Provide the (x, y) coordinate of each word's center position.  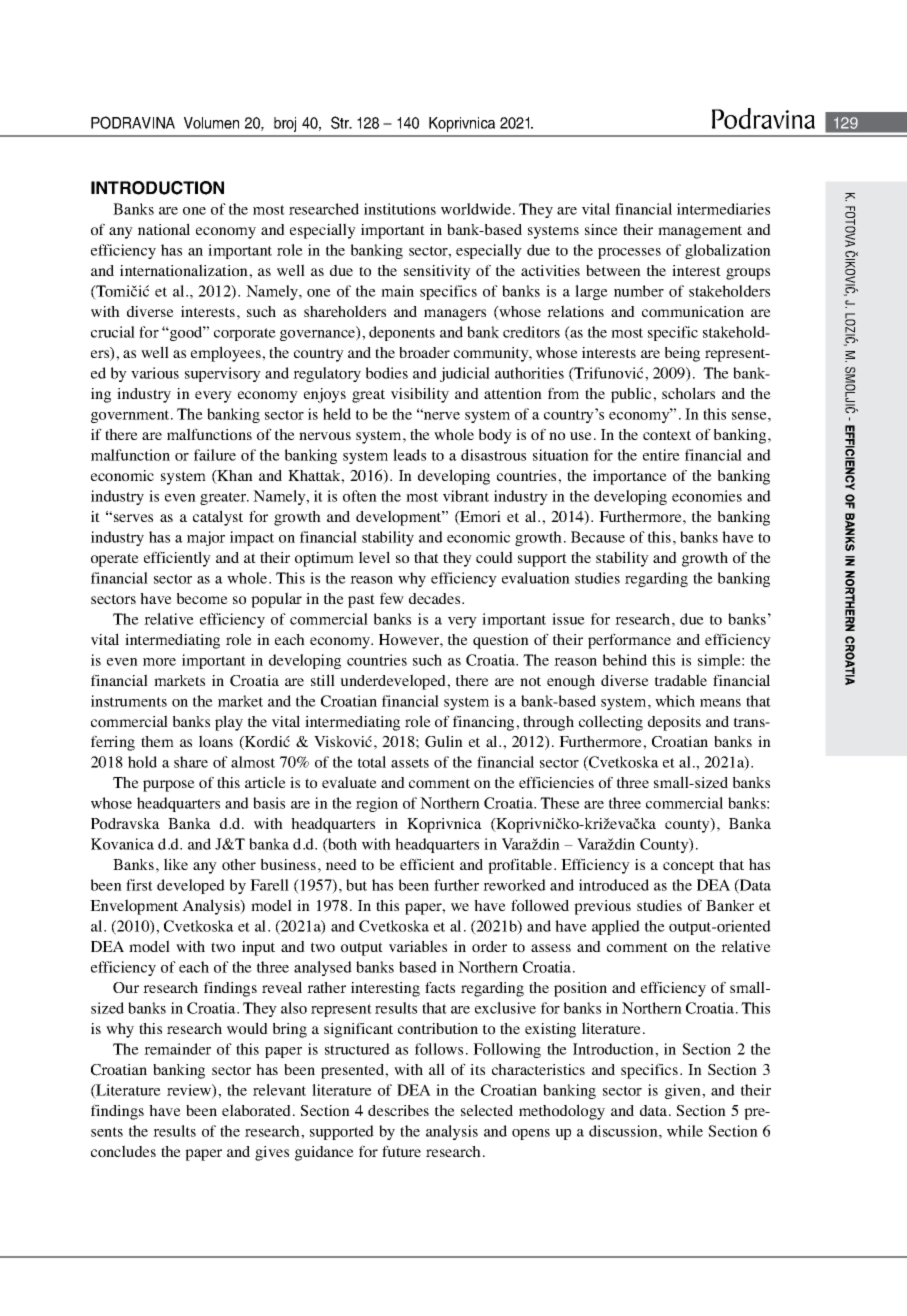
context (667, 435)
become (202, 599)
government (131, 416)
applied (616, 927)
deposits (674, 723)
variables (418, 946)
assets (410, 763)
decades (436, 598)
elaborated (256, 1110)
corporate (245, 334)
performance (629, 641)
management (700, 232)
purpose (169, 786)
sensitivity (437, 272)
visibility (420, 395)
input (258, 948)
